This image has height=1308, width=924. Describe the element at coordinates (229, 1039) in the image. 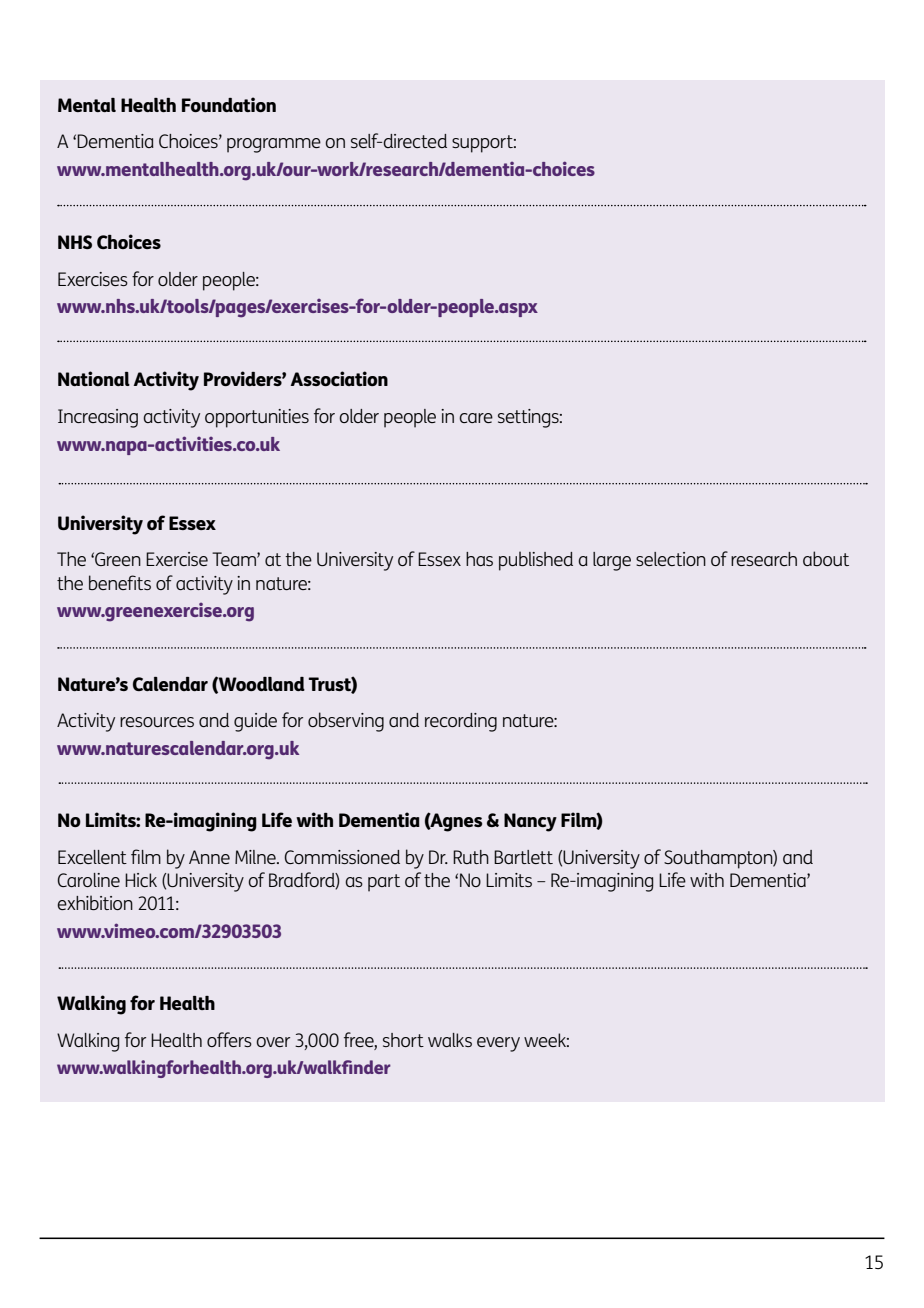

I see `offers` at that location.
